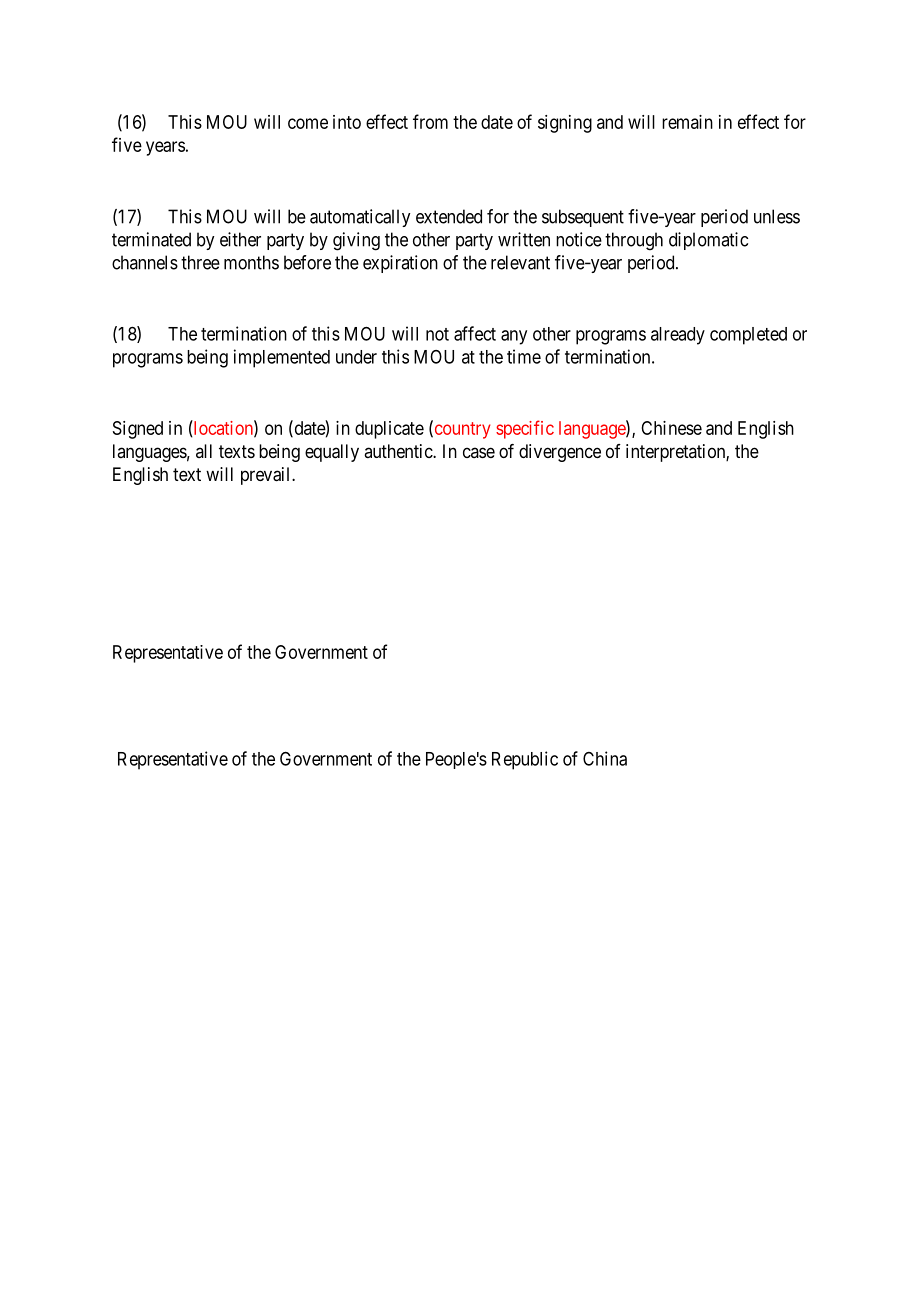 The height and width of the page is (1308, 924). I want to click on case, so click(479, 452).
